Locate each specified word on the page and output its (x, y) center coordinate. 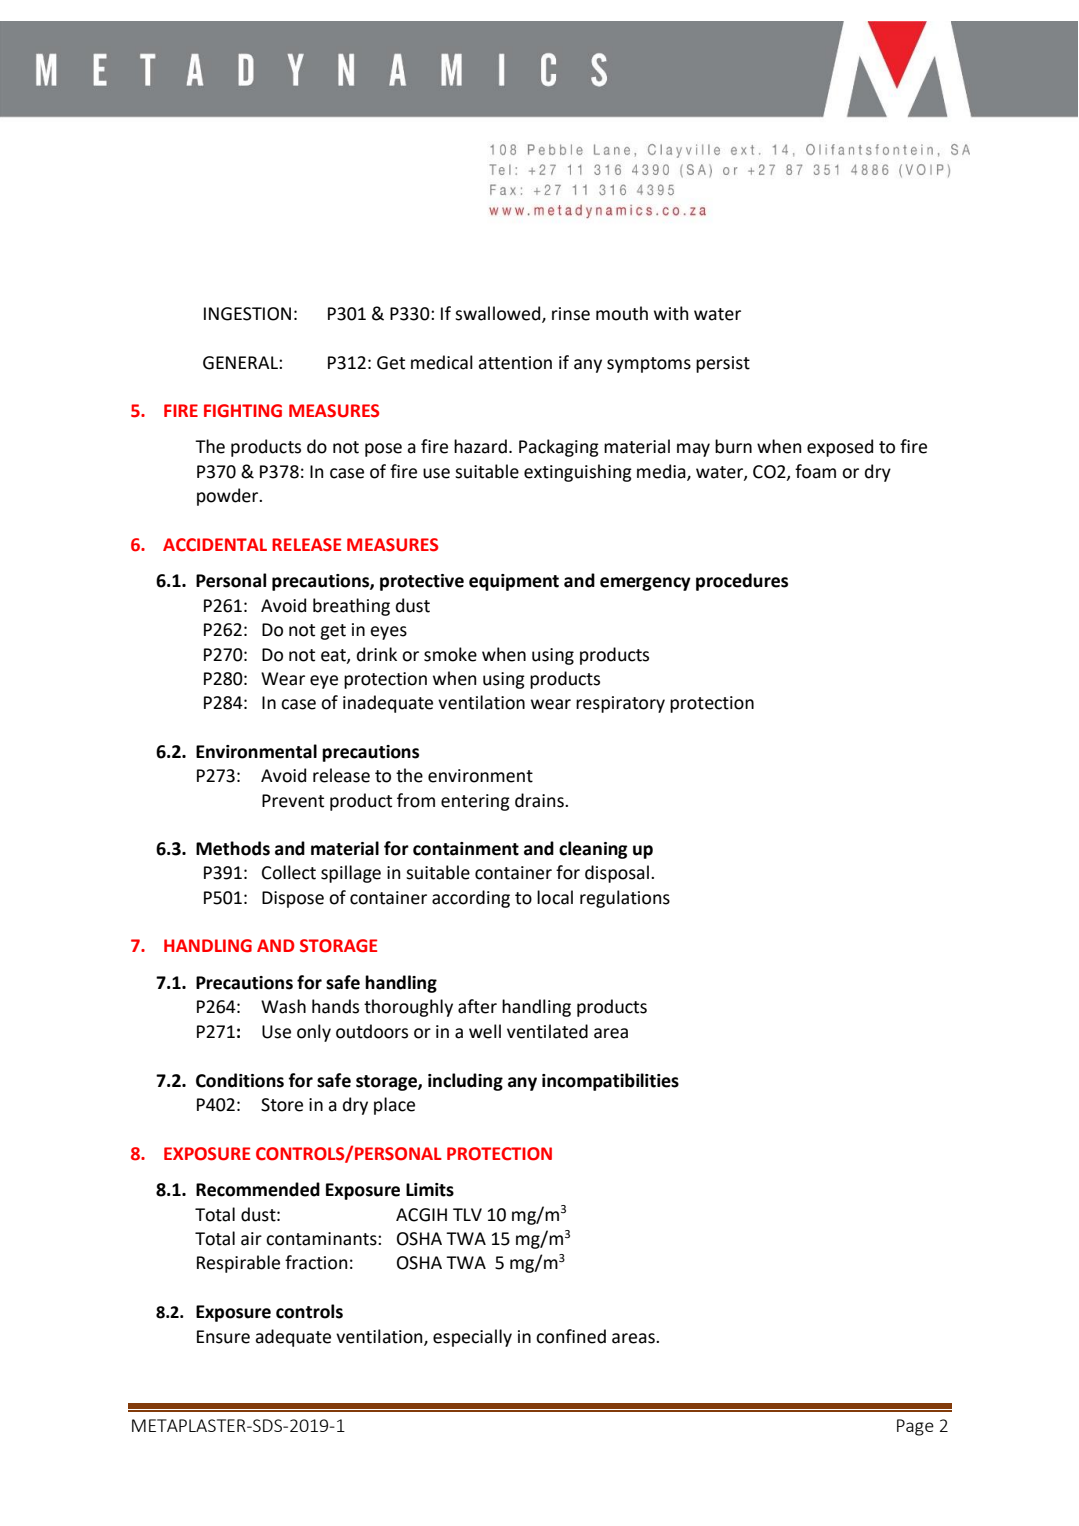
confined (571, 1336)
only (314, 1033)
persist (723, 364)
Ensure (223, 1337)
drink (377, 654)
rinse (571, 314)
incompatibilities (610, 1082)
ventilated (547, 1031)
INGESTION (247, 314)
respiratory (620, 704)
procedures (742, 582)
